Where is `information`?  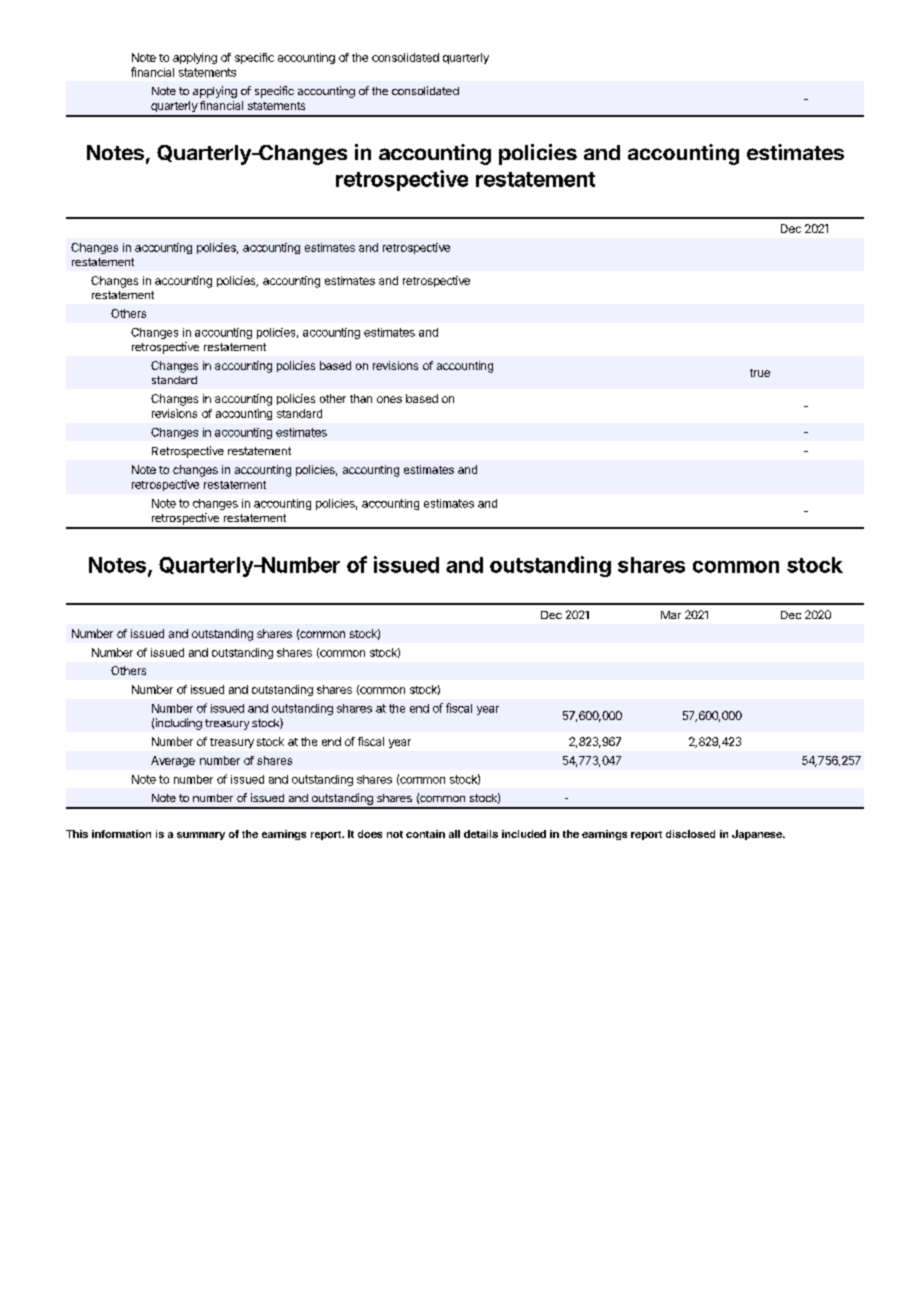
information is located at coordinates (121, 834).
